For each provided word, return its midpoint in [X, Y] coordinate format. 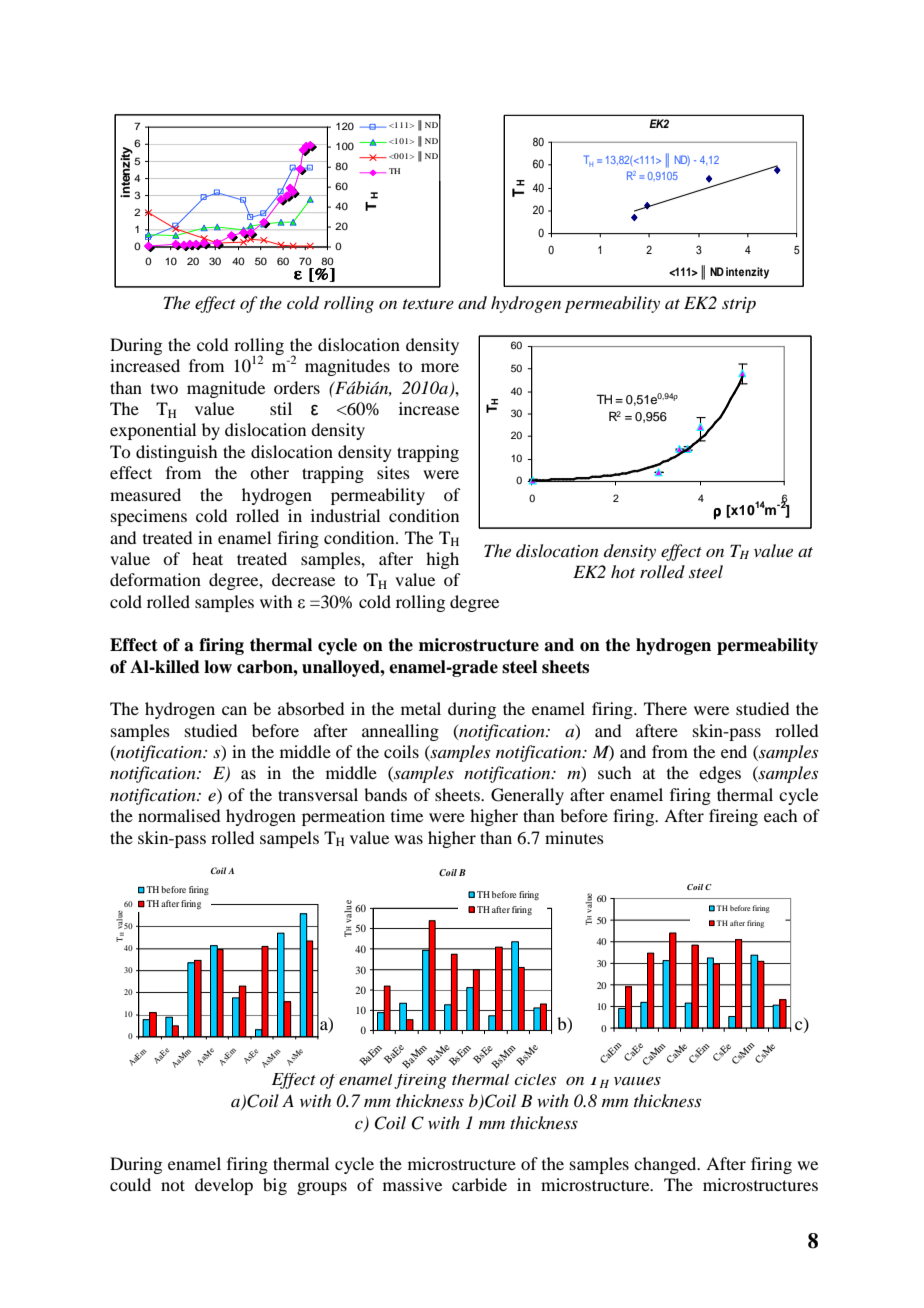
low [218, 667]
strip [739, 305]
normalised [179, 815]
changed [666, 1165]
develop [224, 1186]
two [164, 389]
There [665, 708]
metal [421, 708]
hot [623, 571]
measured [145, 494]
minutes [574, 837]
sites [393, 472]
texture [428, 304]
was [408, 839]
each [780, 815]
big [275, 1186]
